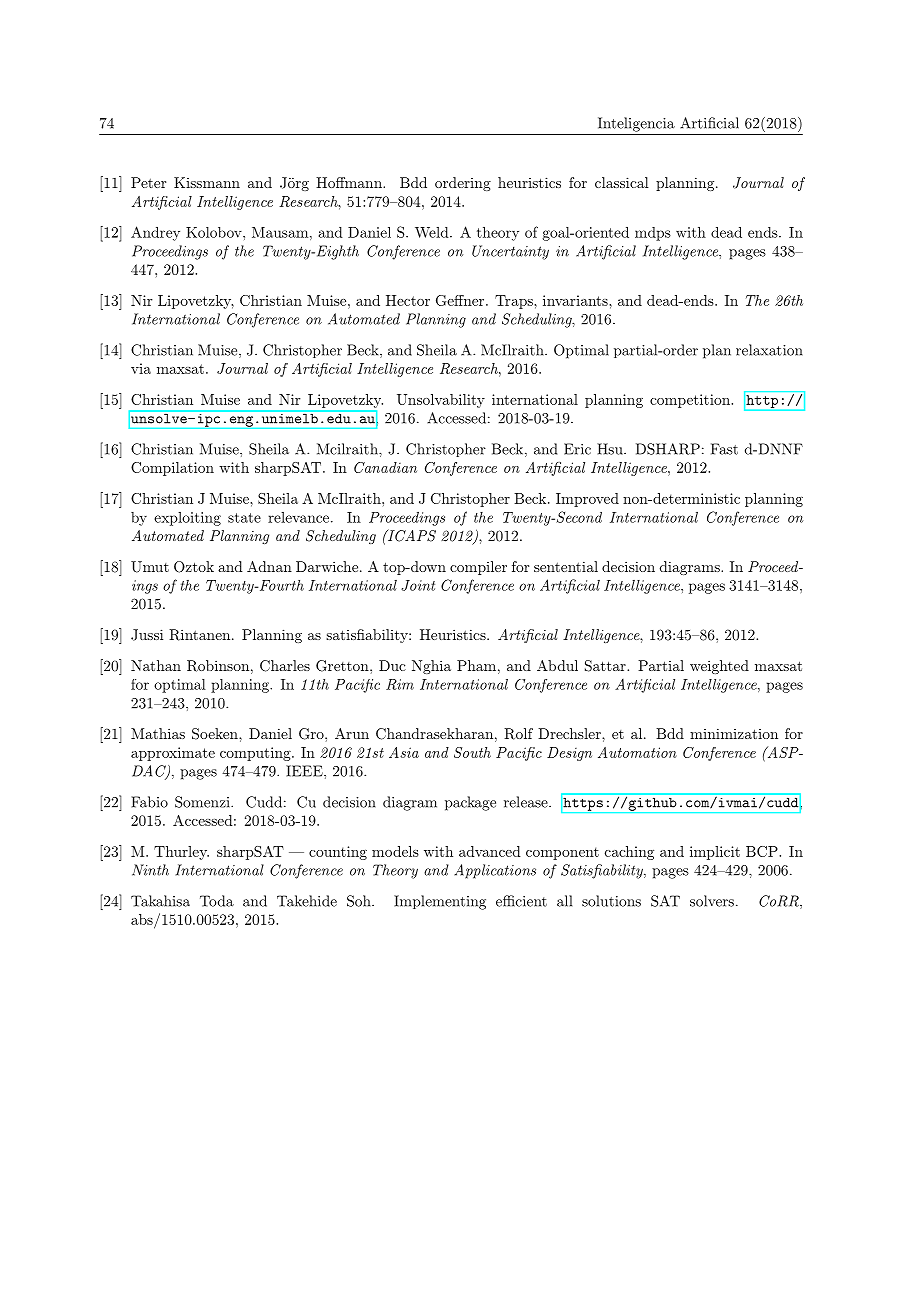 This page has height=1308, width=924. What do you see at coordinates (432, 232) in the page?
I see `Weld` at bounding box center [432, 232].
